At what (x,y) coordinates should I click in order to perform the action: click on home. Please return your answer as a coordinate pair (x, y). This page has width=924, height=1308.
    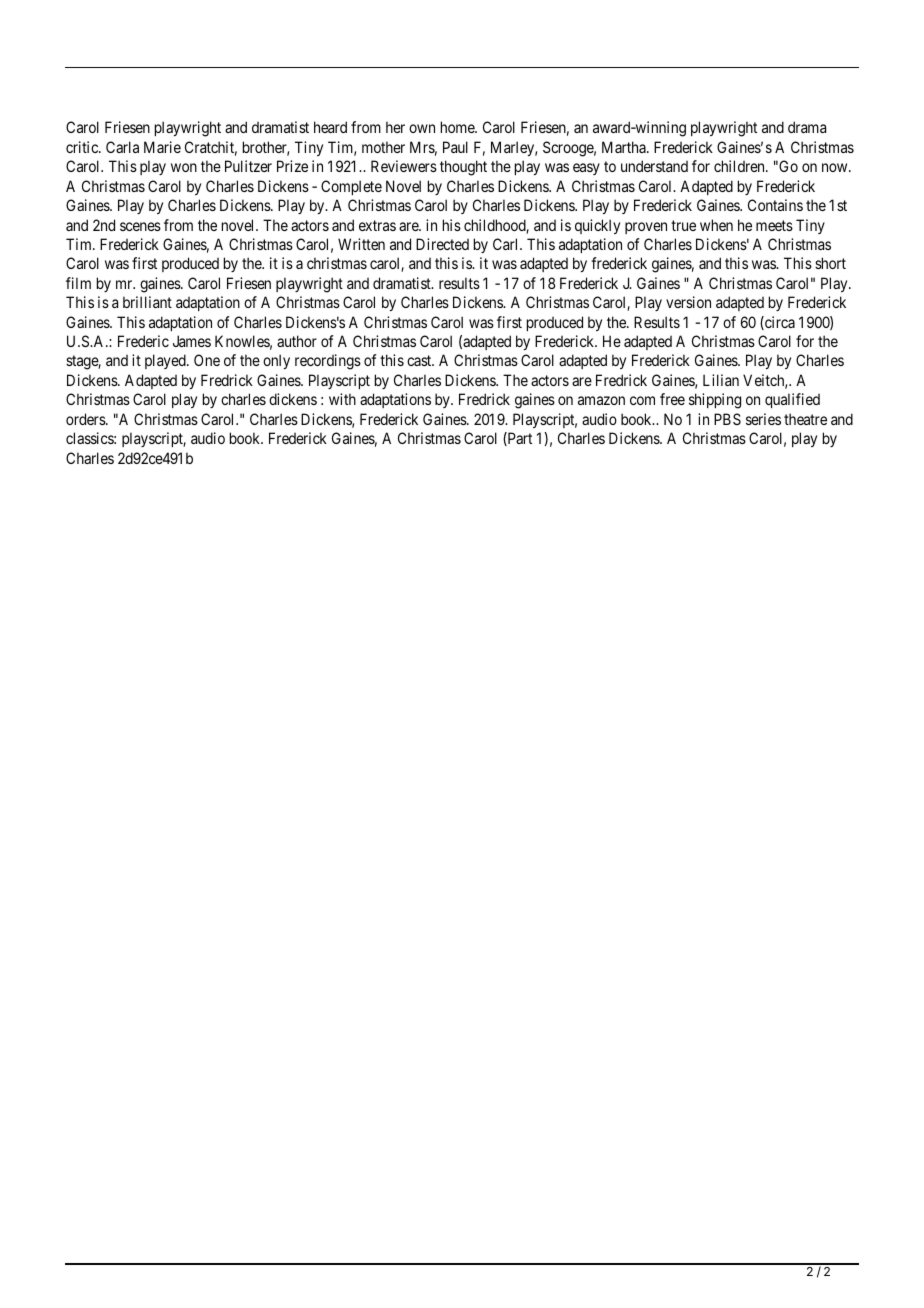
    Looking at the image, I should click on (458, 127).
